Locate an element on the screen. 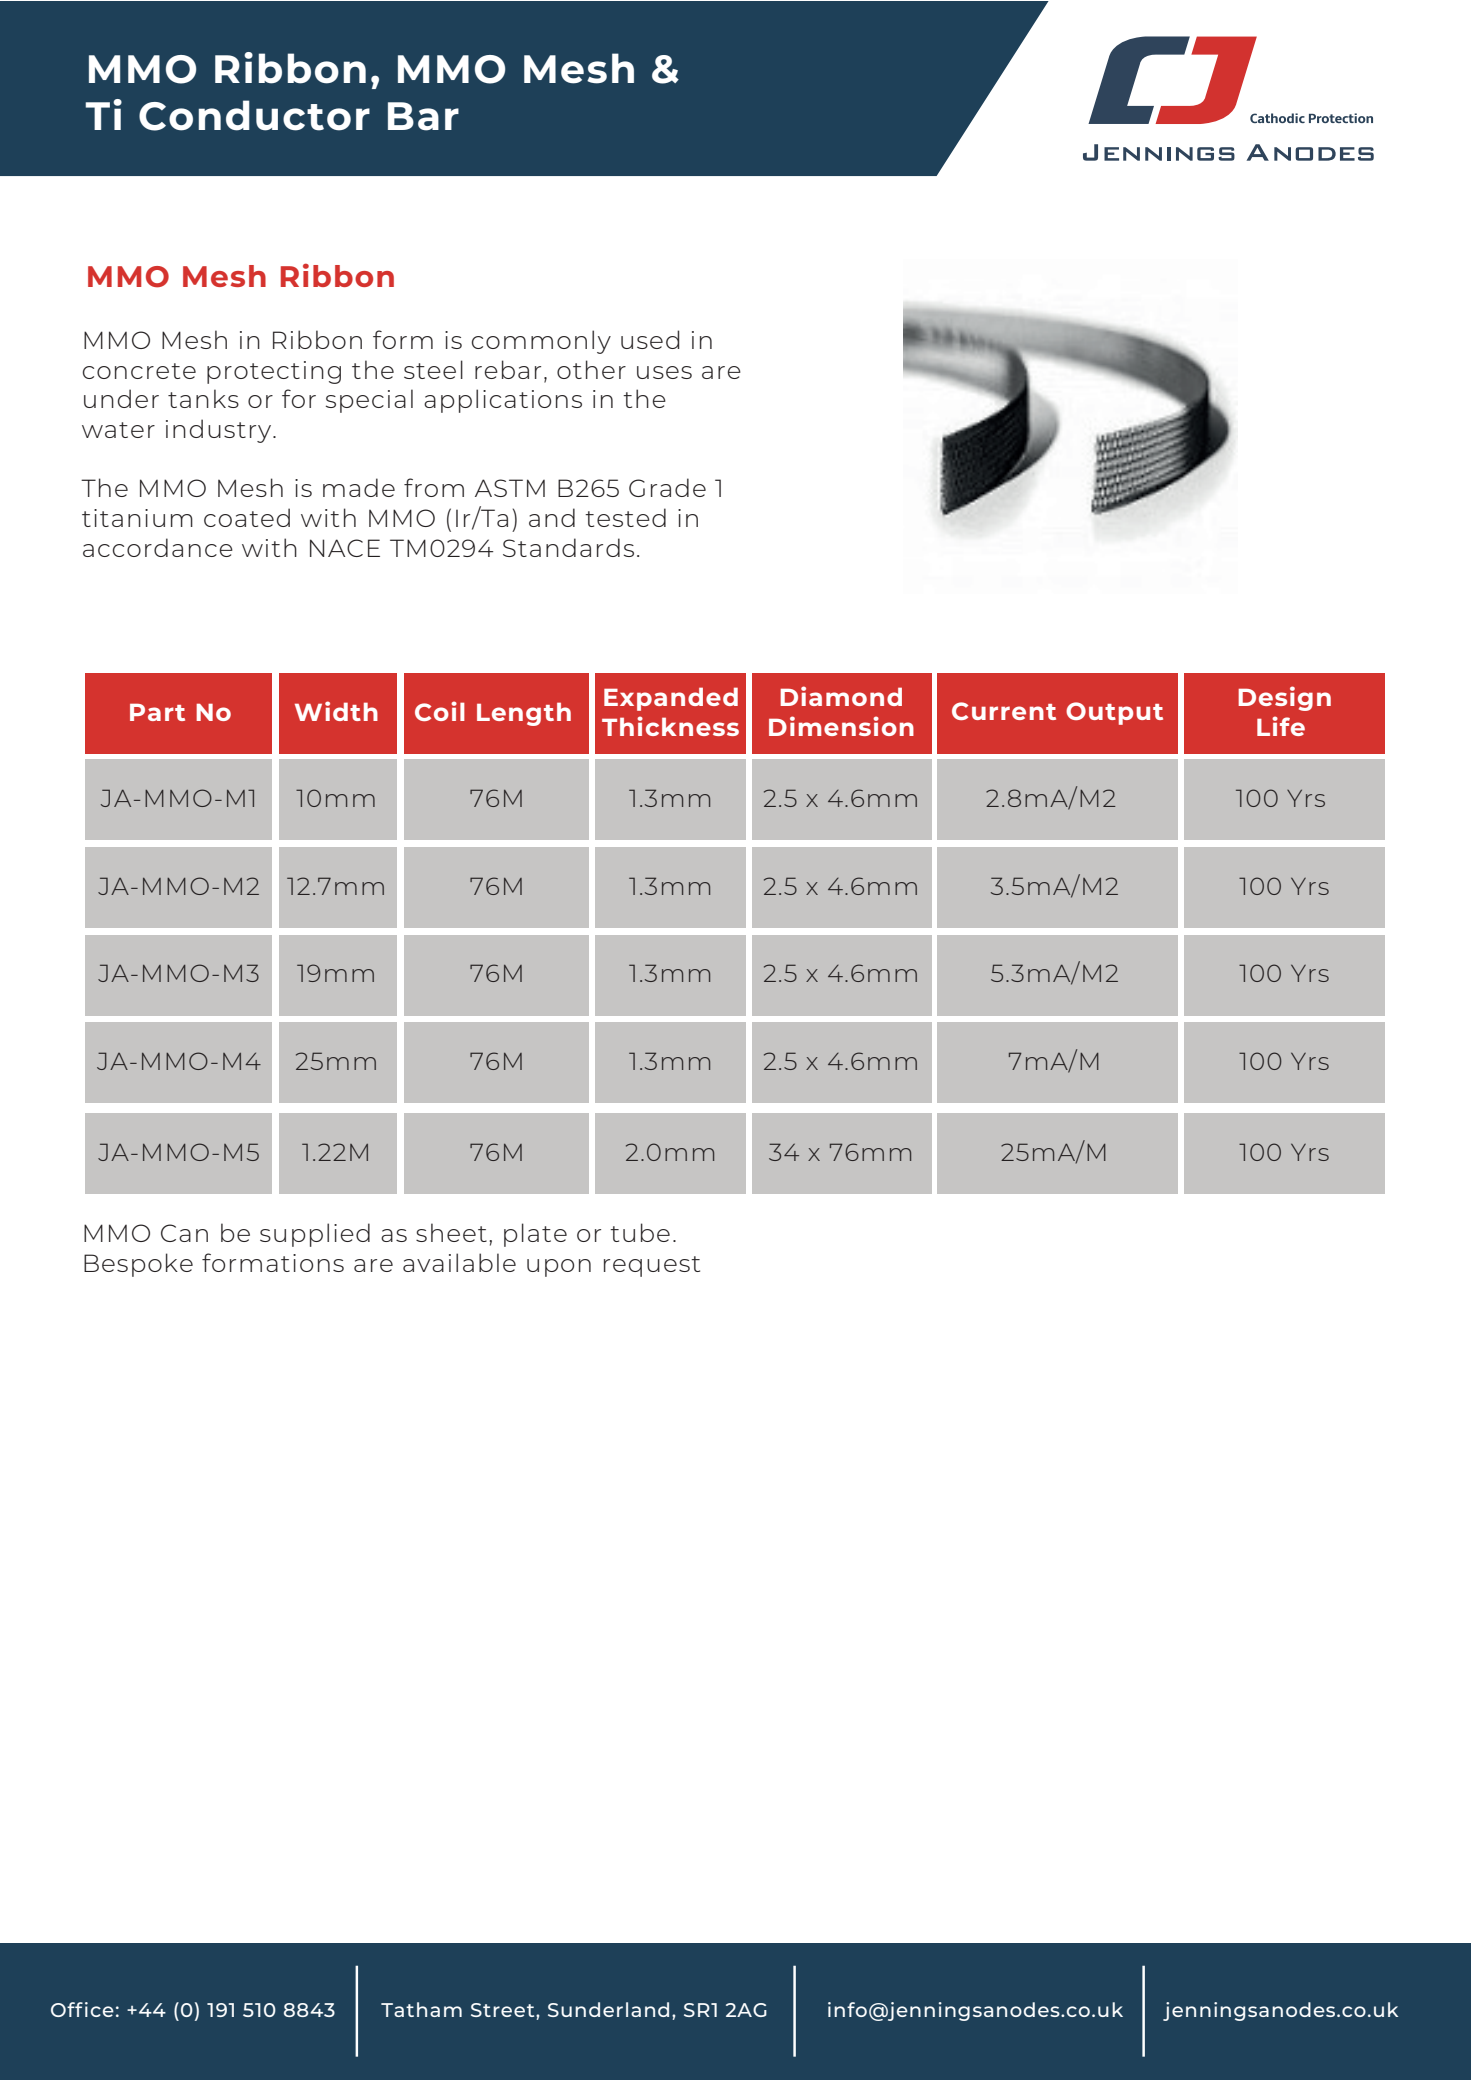 This screenshot has height=2080, width=1471. used is located at coordinates (650, 339).
